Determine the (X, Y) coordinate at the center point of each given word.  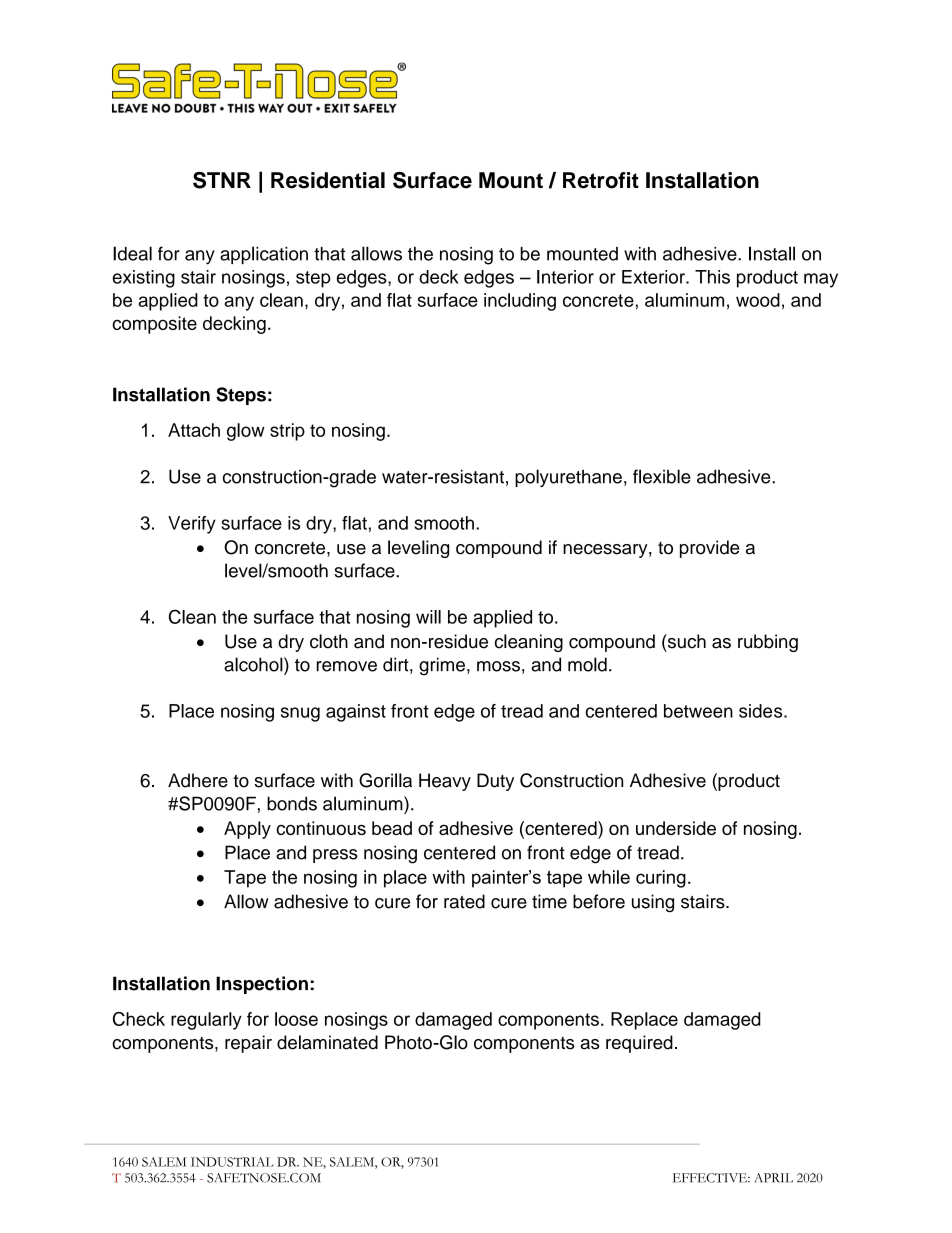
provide (709, 549)
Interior (565, 277)
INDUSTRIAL (232, 1162)
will (428, 617)
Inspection (262, 985)
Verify (192, 525)
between (698, 711)
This (712, 277)
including (520, 302)
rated (464, 901)
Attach (194, 430)
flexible (662, 476)
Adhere (198, 780)
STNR (222, 180)
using (653, 903)
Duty (495, 782)
